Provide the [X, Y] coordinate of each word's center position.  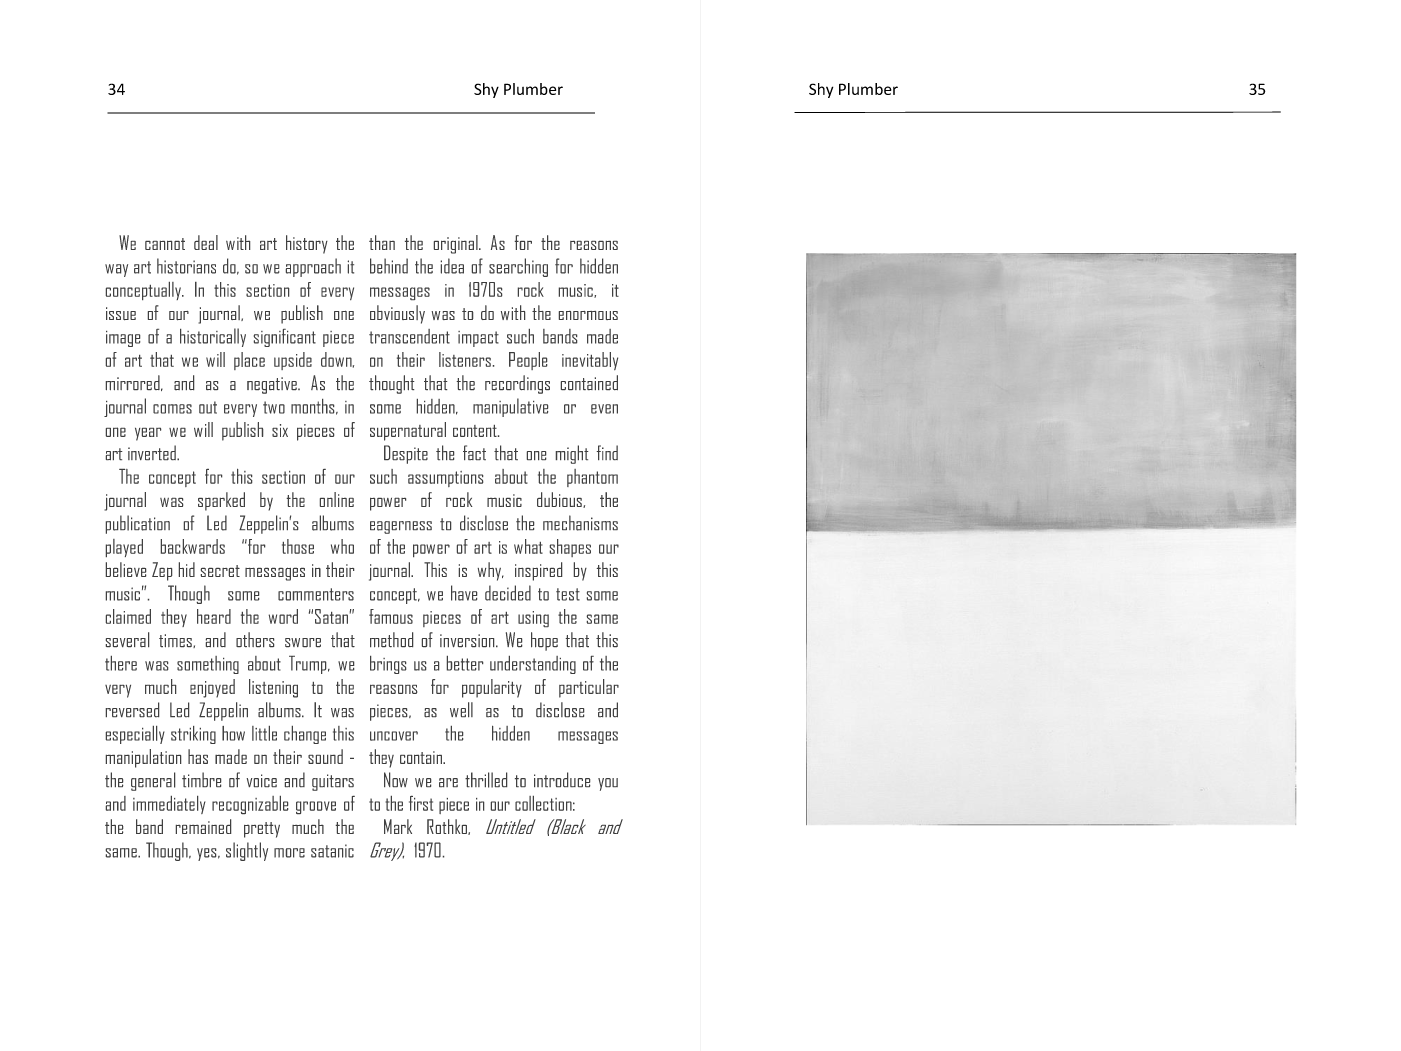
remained [203, 826]
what [528, 546]
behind [389, 266]
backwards [193, 546]
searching [518, 267]
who [342, 546]
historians [186, 266]
